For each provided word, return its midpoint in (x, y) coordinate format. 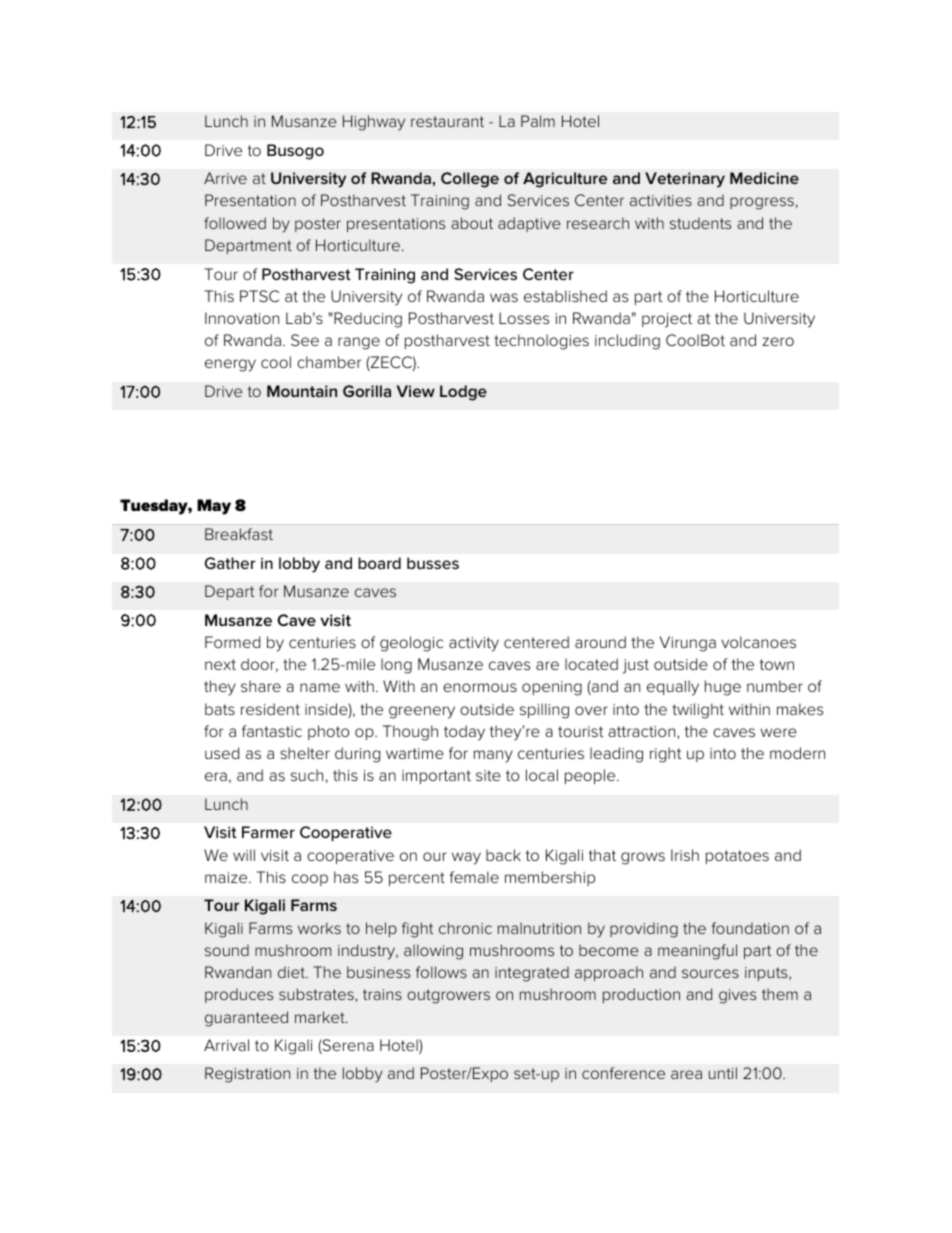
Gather (230, 563)
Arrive (225, 178)
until (723, 1073)
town (777, 664)
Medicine (764, 178)
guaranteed (246, 1019)
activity (474, 644)
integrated (532, 974)
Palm (538, 121)
